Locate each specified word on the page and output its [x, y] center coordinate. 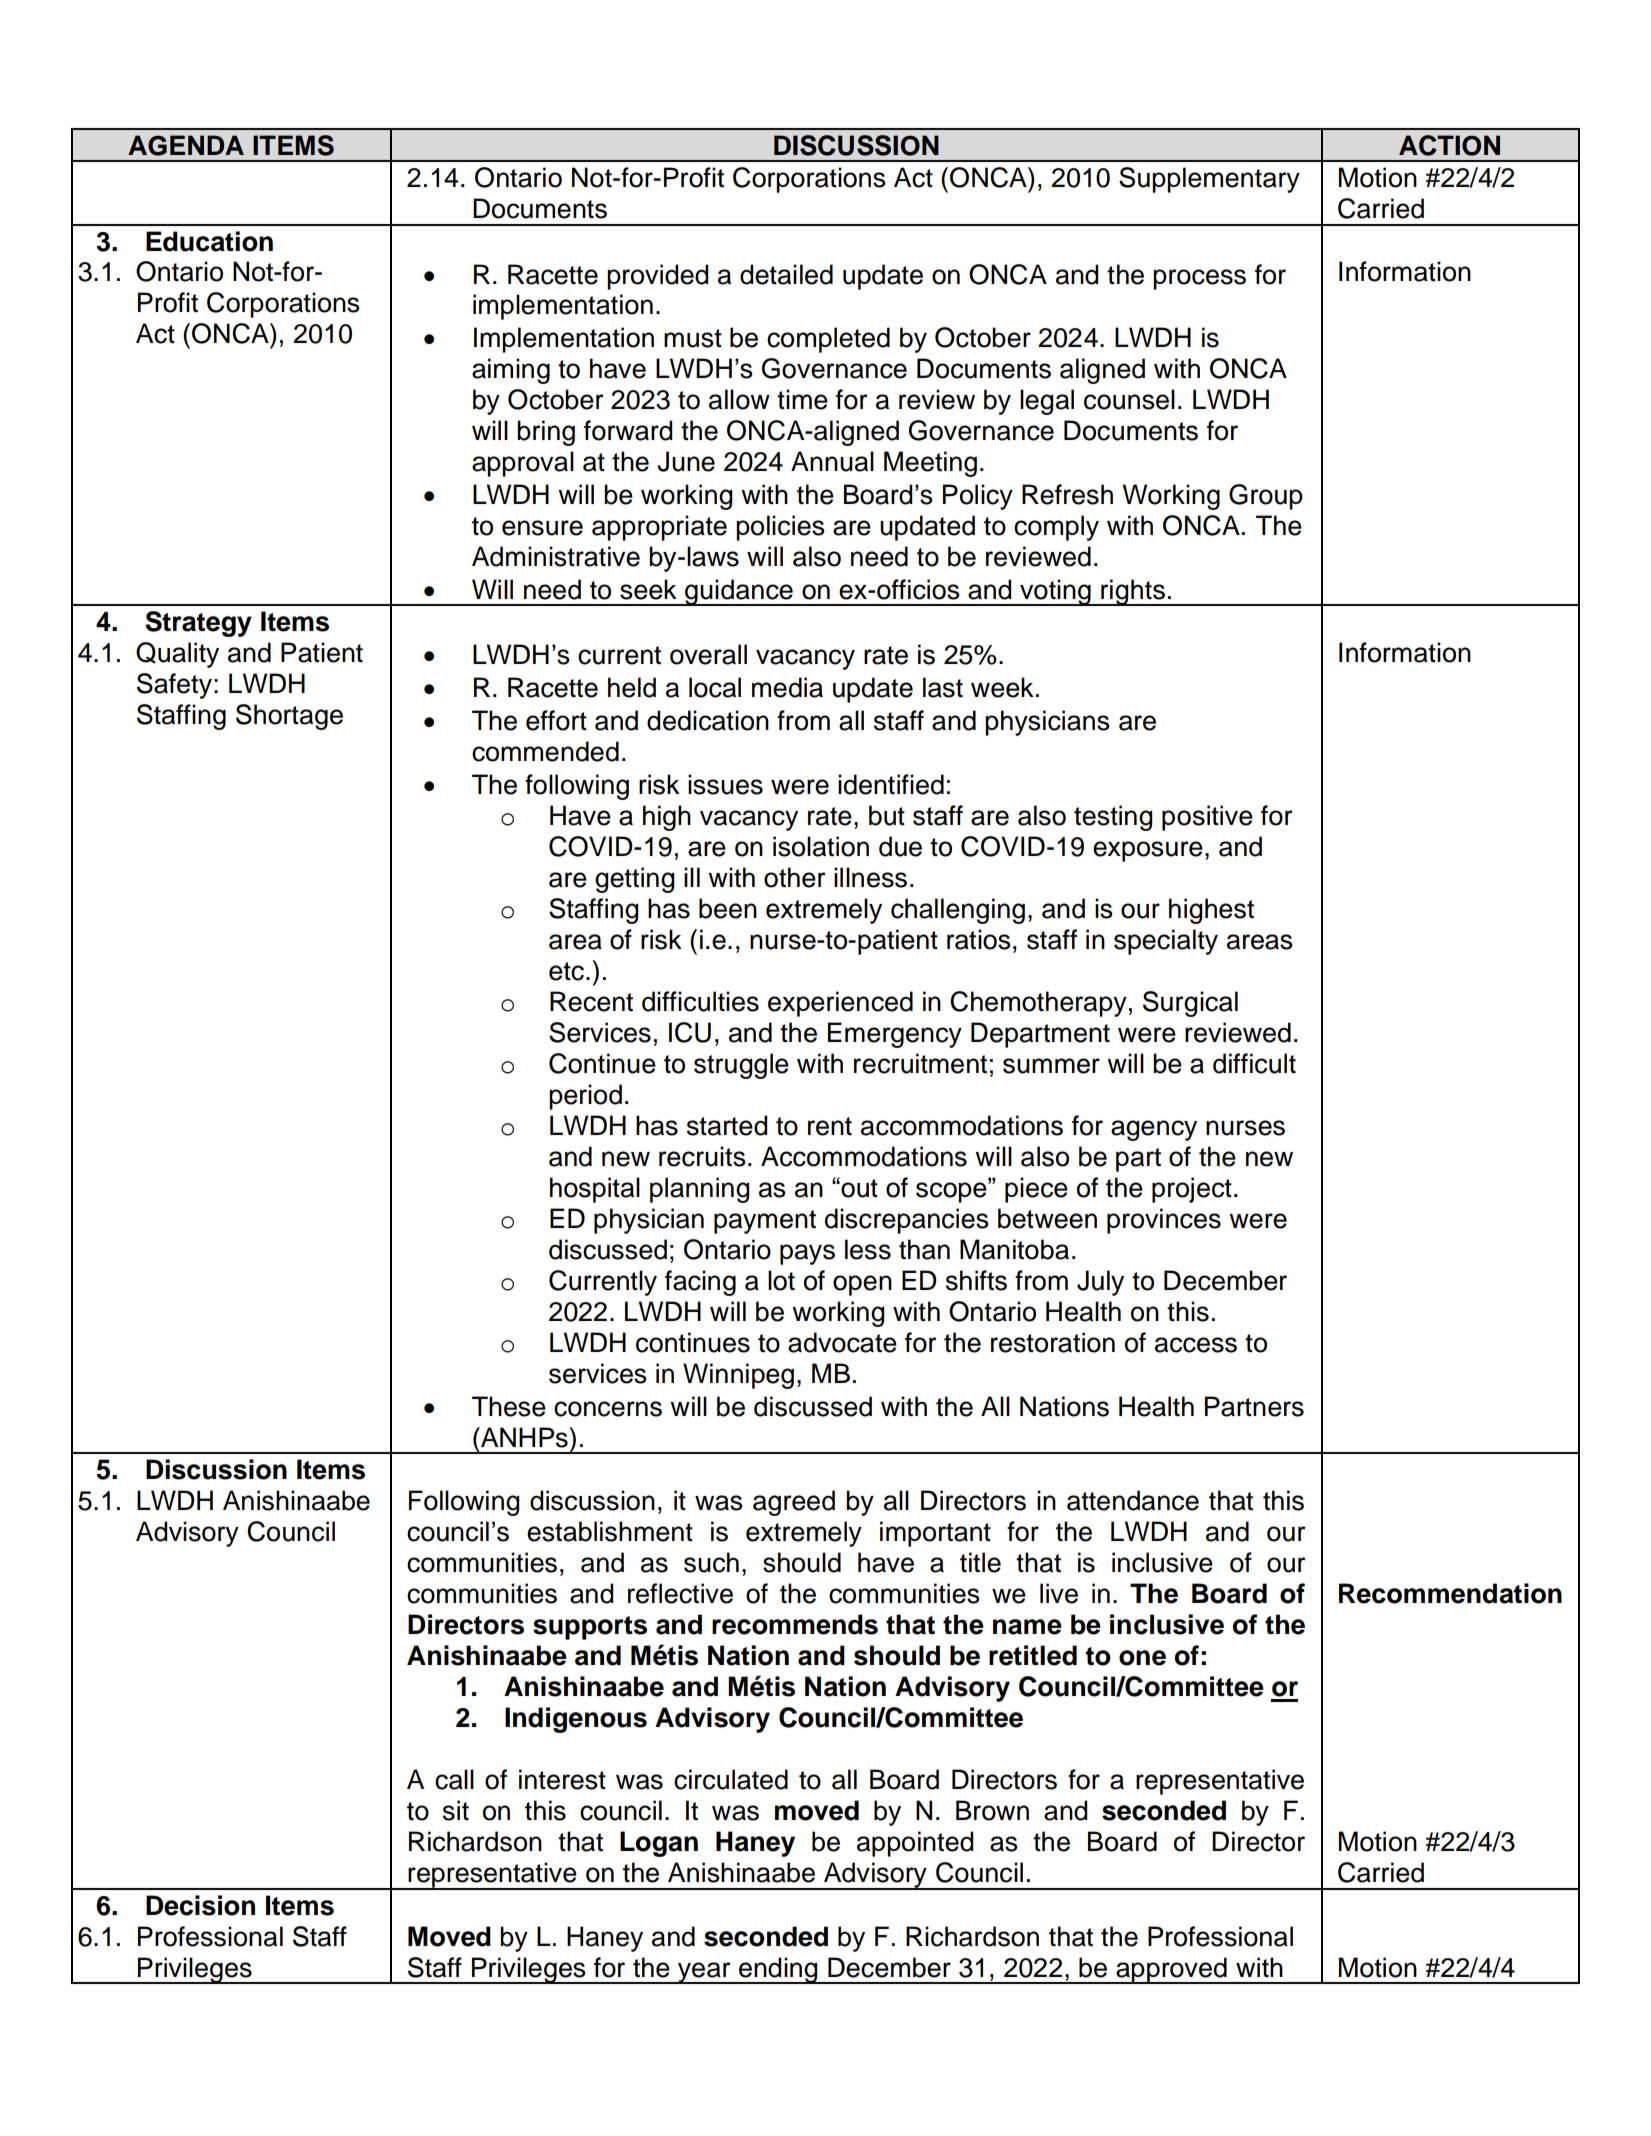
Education [209, 241]
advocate [842, 1342]
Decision [200, 1905]
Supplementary [1209, 180]
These [509, 1406]
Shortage [289, 717]
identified [891, 784]
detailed [786, 274]
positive [1207, 818]
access [1196, 1345]
